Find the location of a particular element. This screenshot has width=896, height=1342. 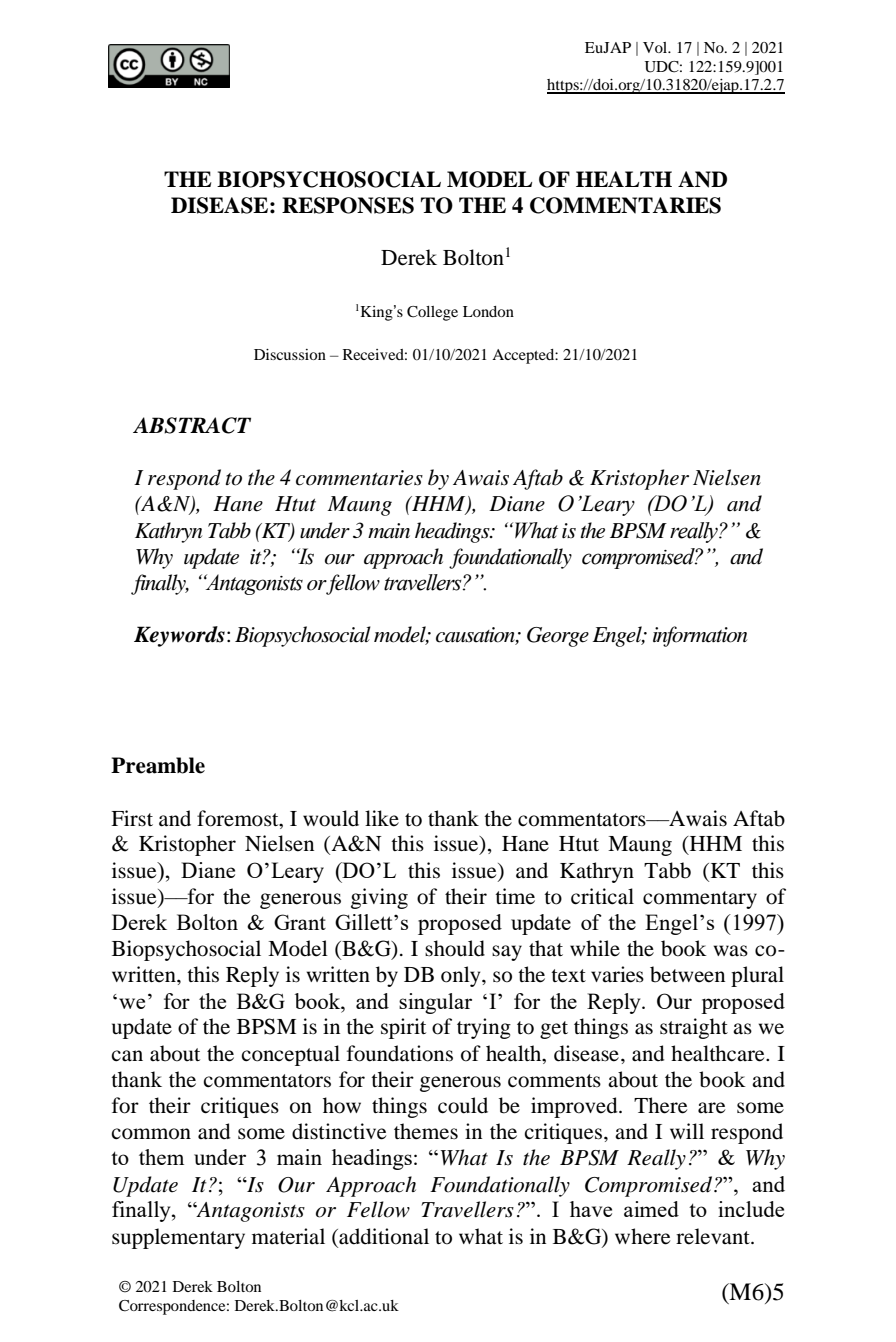

aimed is located at coordinates (651, 1209).
